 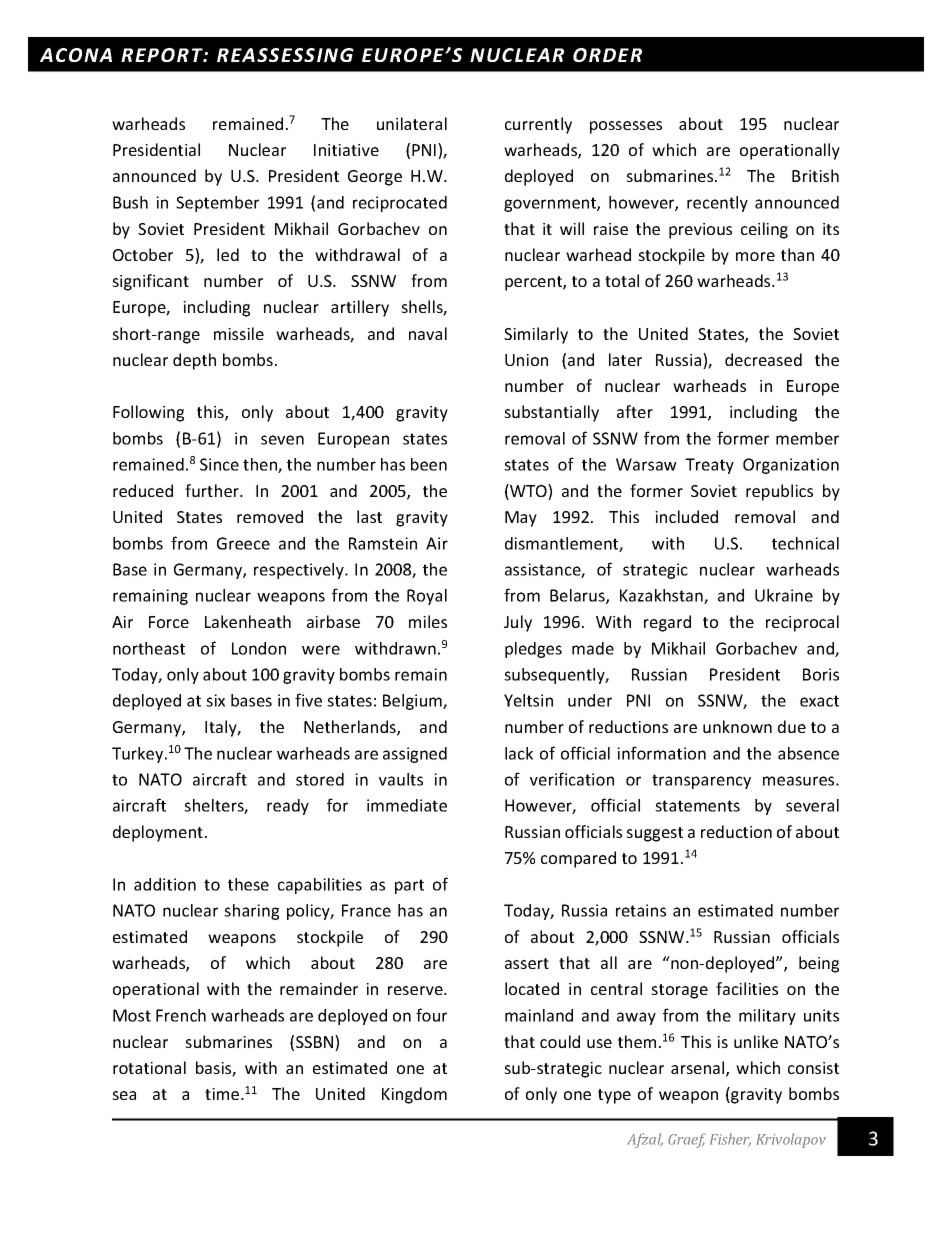 I want to click on possesses, so click(x=626, y=127).
